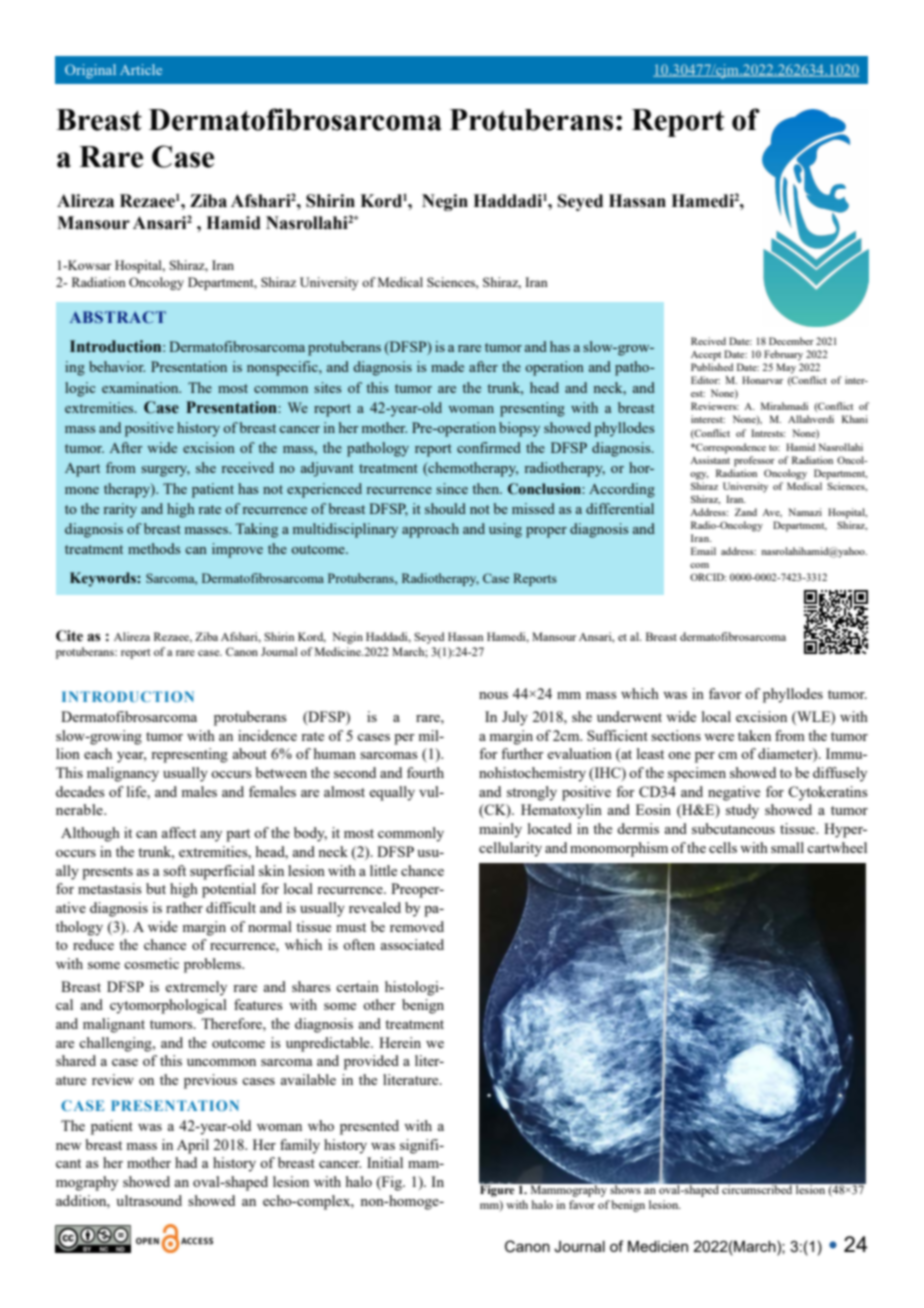 This image has height=1308, width=924. I want to click on nous, so click(493, 695).
